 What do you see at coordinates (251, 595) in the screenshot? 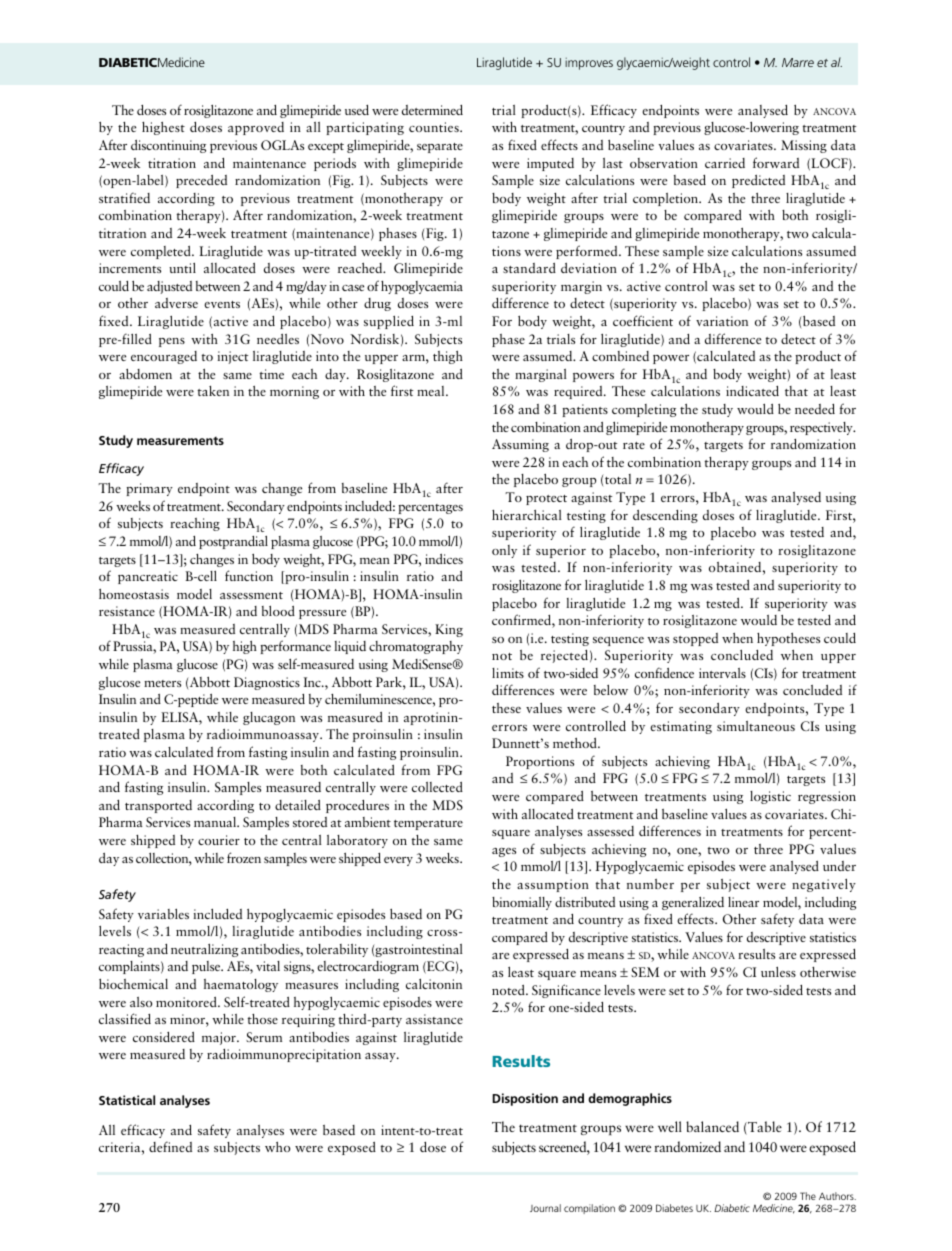
I see `assessment` at bounding box center [251, 595].
